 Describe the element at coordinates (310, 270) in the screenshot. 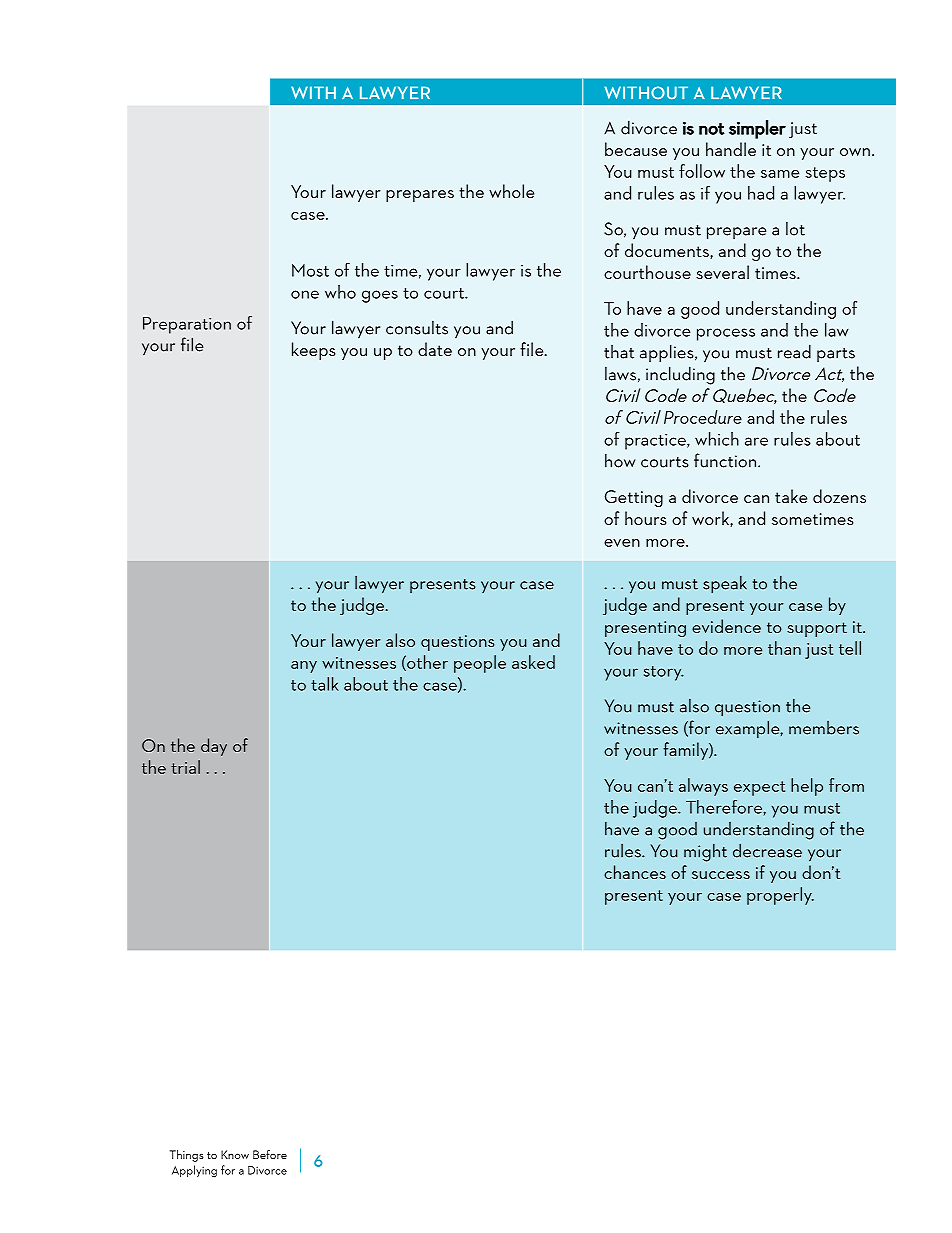

I see `Most` at that location.
